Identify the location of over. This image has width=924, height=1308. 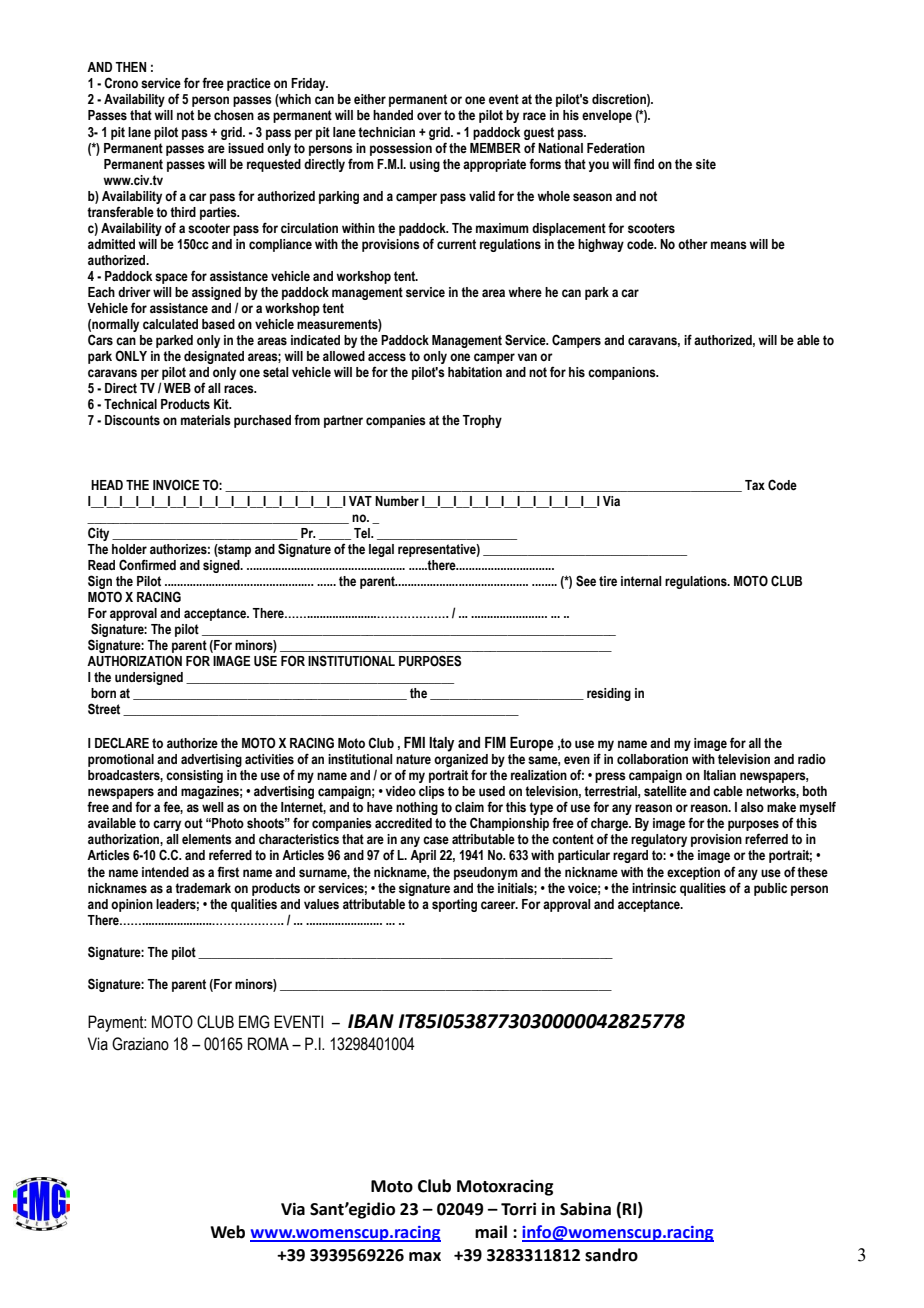
(429, 116).
